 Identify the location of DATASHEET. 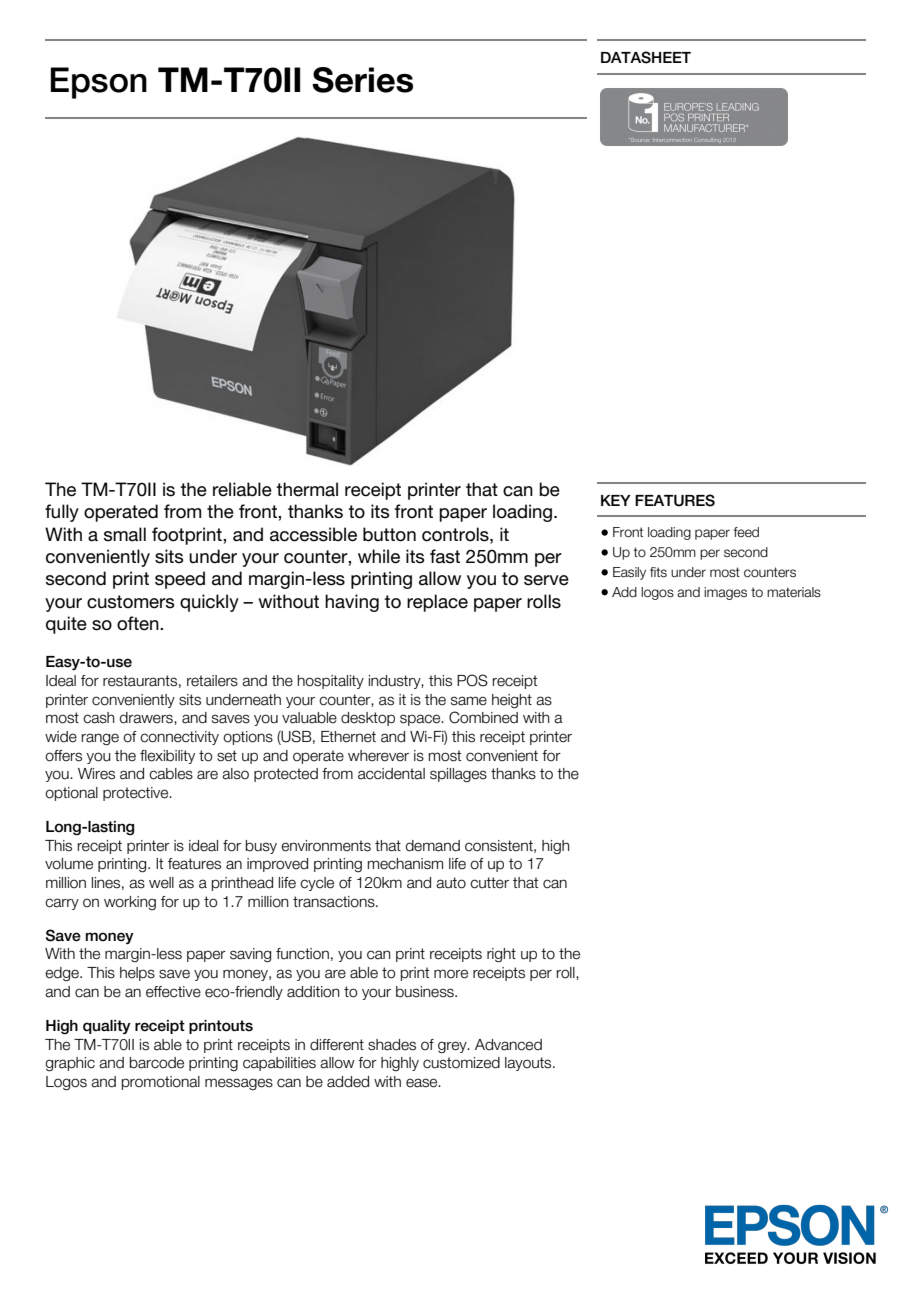
(646, 57).
